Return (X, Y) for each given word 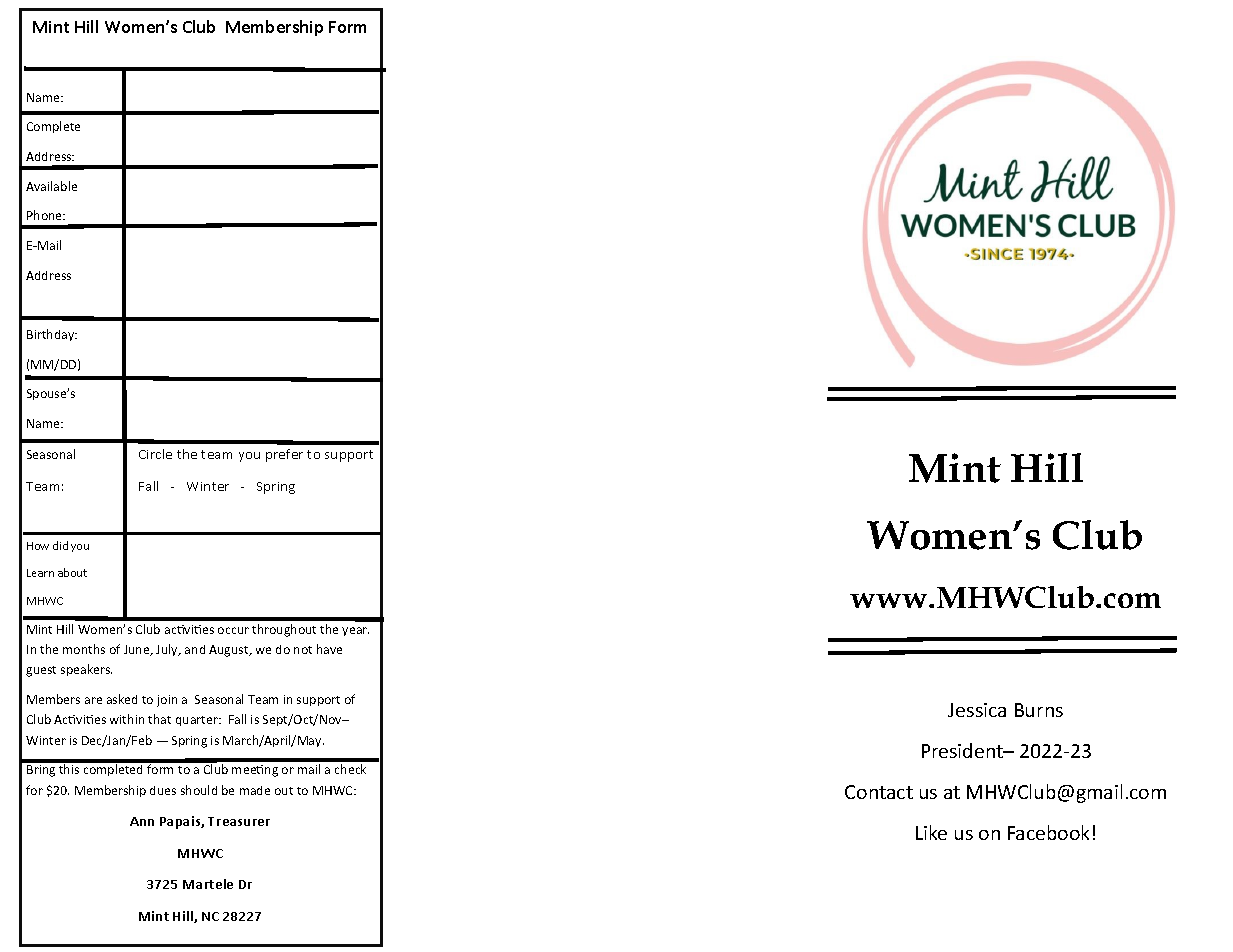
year (355, 631)
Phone (46, 215)
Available (51, 186)
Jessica (977, 710)
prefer (284, 455)
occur (233, 630)
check (350, 769)
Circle (155, 454)
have (329, 649)
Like (931, 832)
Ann (142, 821)
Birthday (52, 335)
